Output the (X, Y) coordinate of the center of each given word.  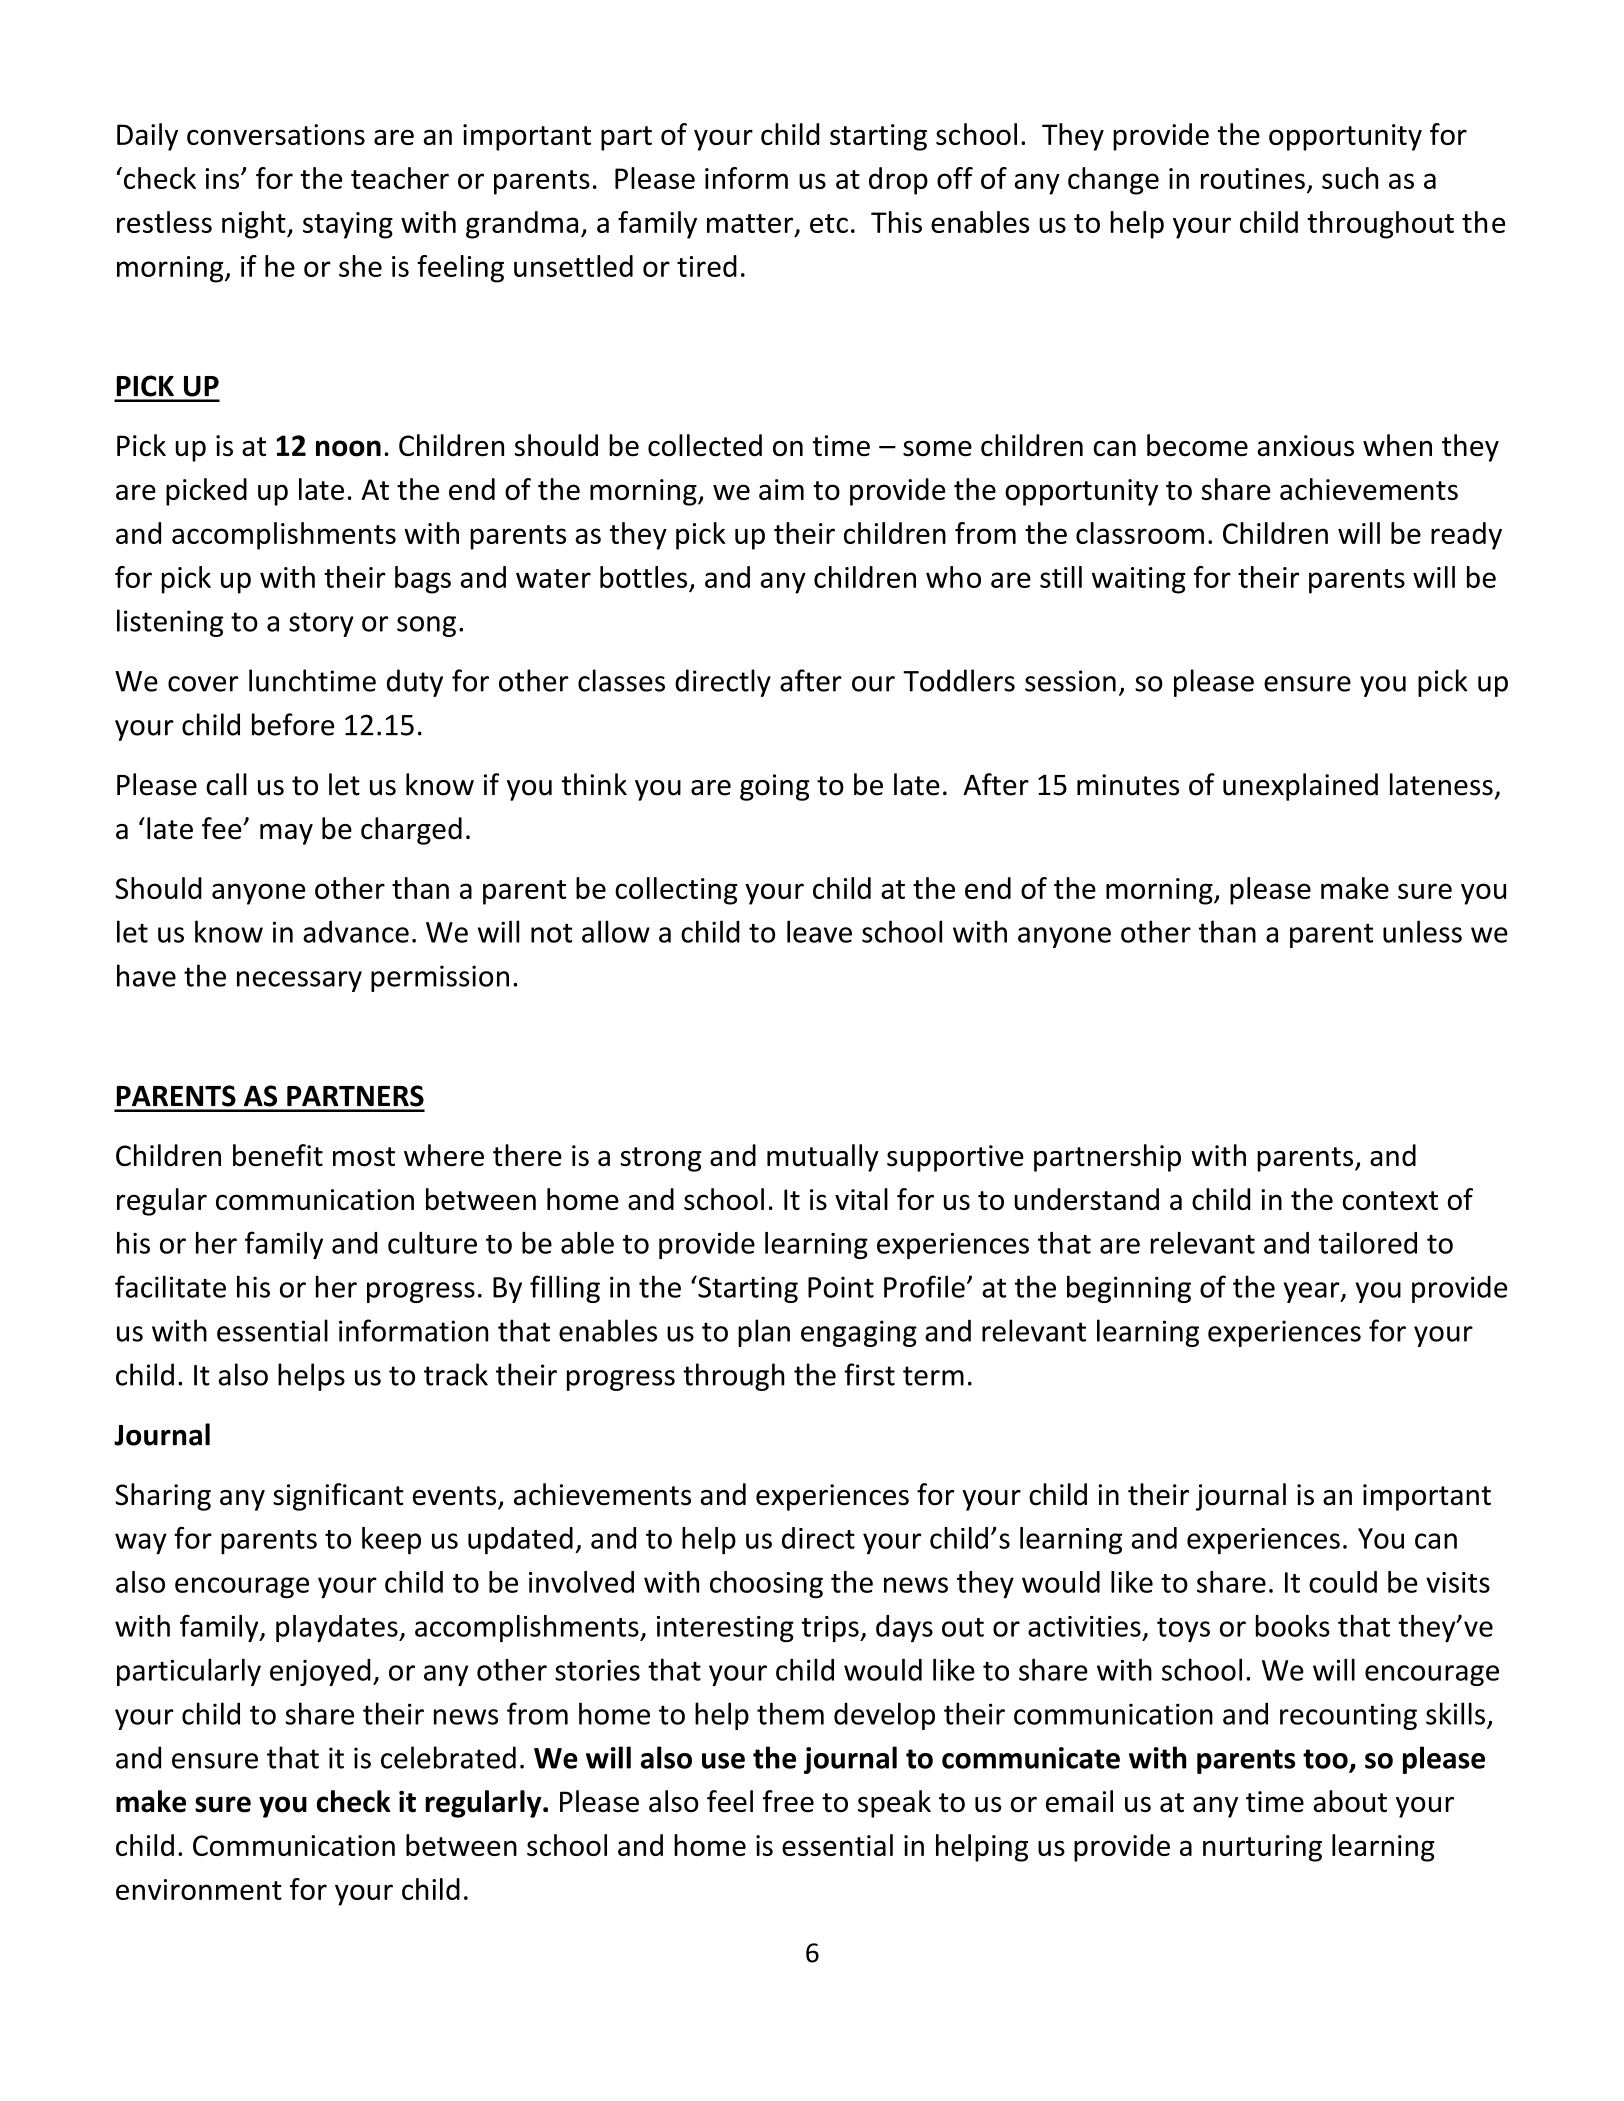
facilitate (170, 1286)
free (788, 1801)
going (774, 787)
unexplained (1300, 787)
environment (199, 1889)
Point (841, 1287)
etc (829, 223)
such (1350, 178)
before (293, 724)
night (255, 225)
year (1312, 1292)
